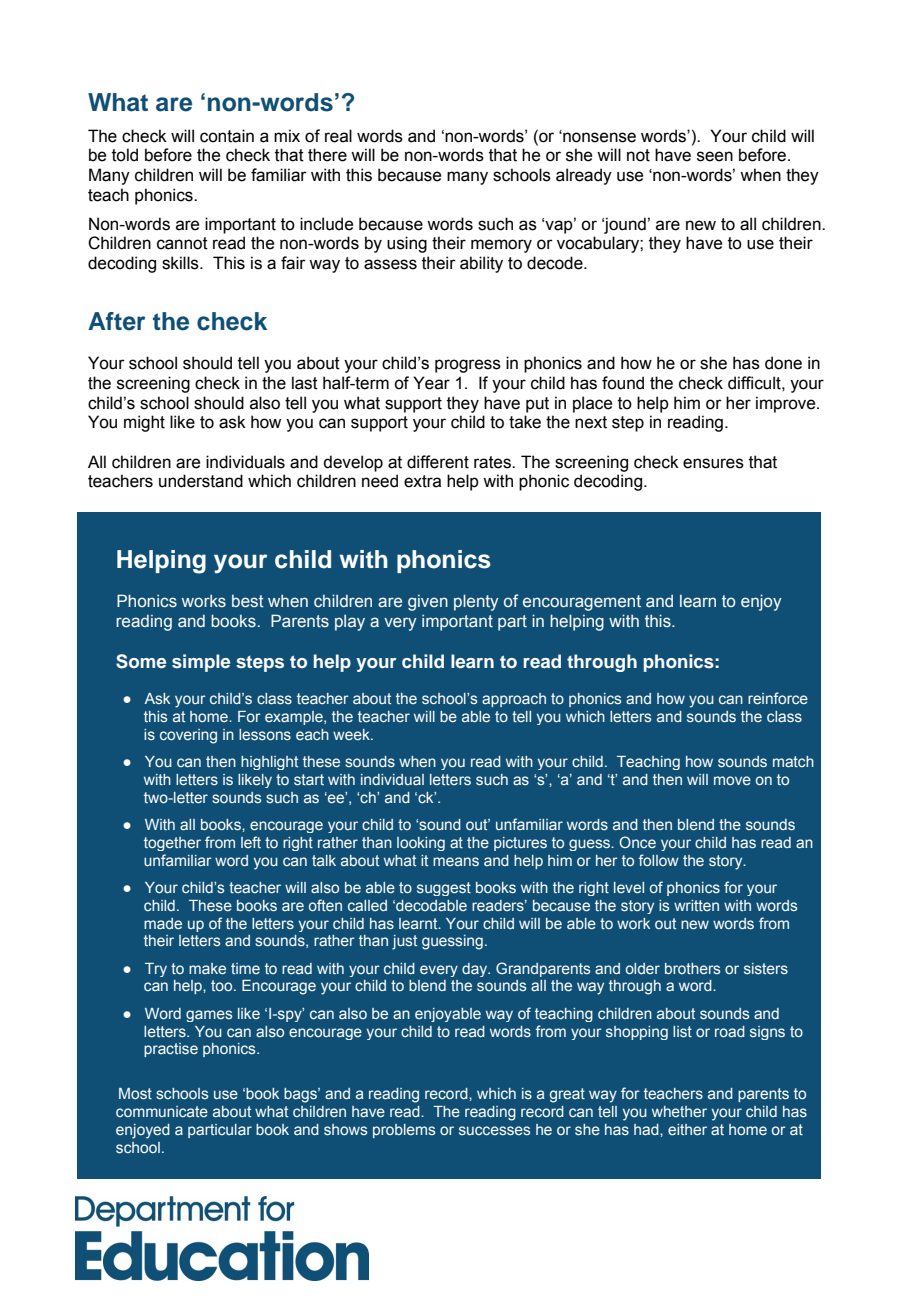 The image size is (924, 1308). Describe the element at coordinates (201, 481) in the screenshot. I see `understand` at that location.
